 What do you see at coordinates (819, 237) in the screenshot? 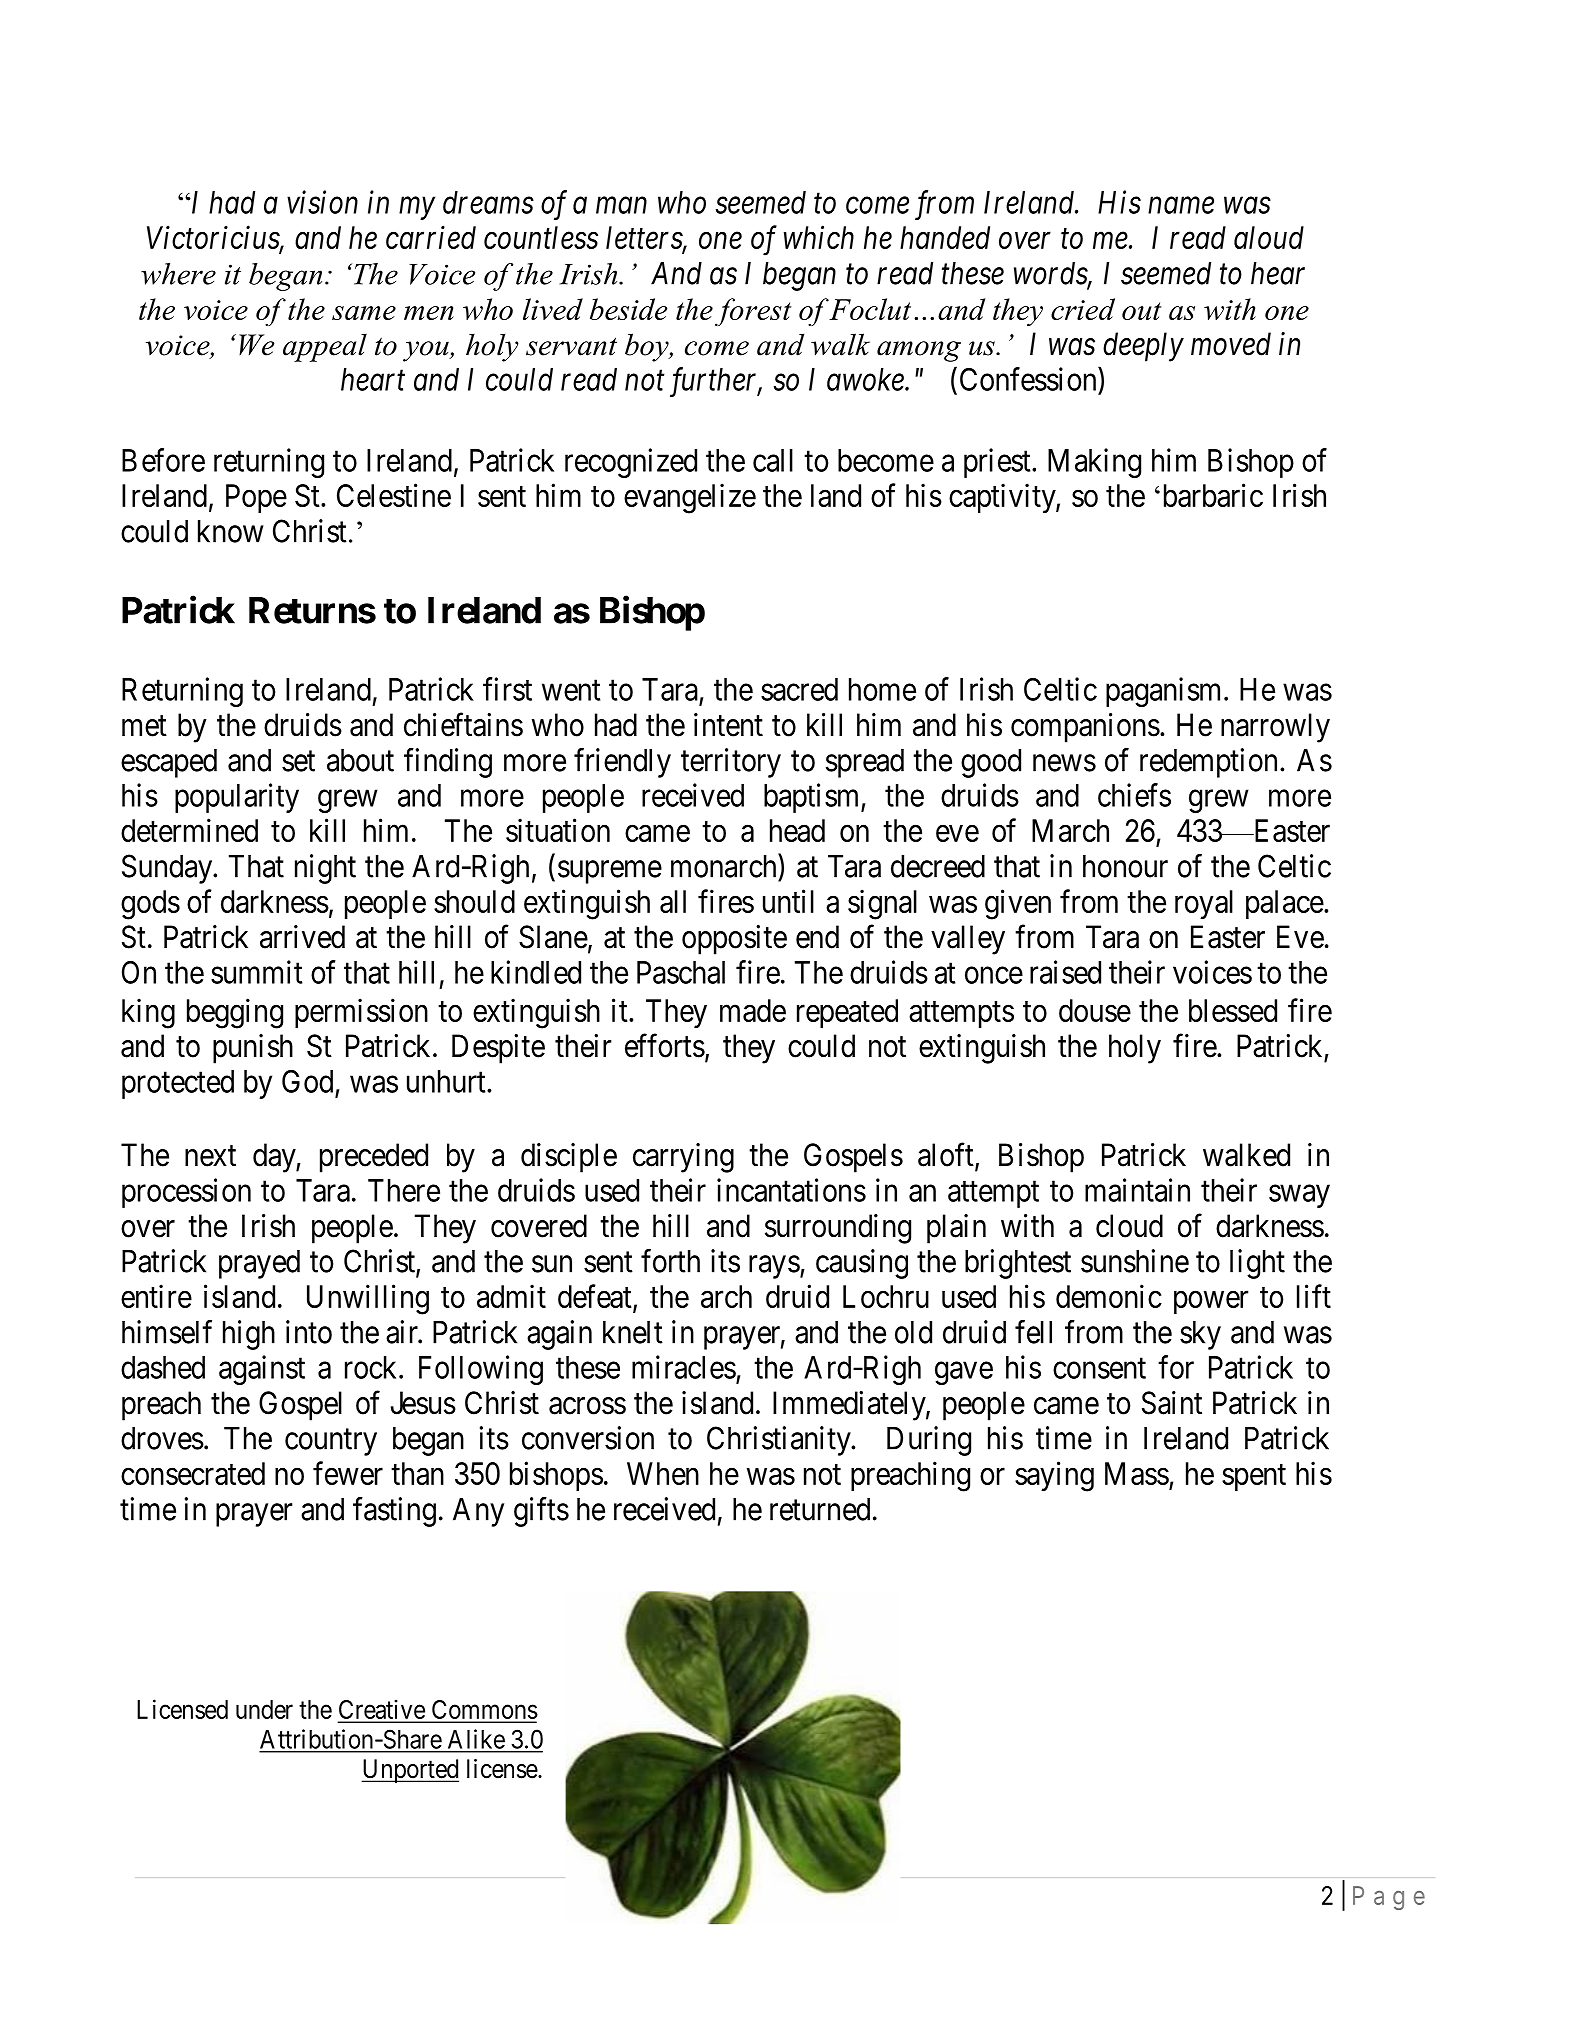
I see `which` at bounding box center [819, 237].
